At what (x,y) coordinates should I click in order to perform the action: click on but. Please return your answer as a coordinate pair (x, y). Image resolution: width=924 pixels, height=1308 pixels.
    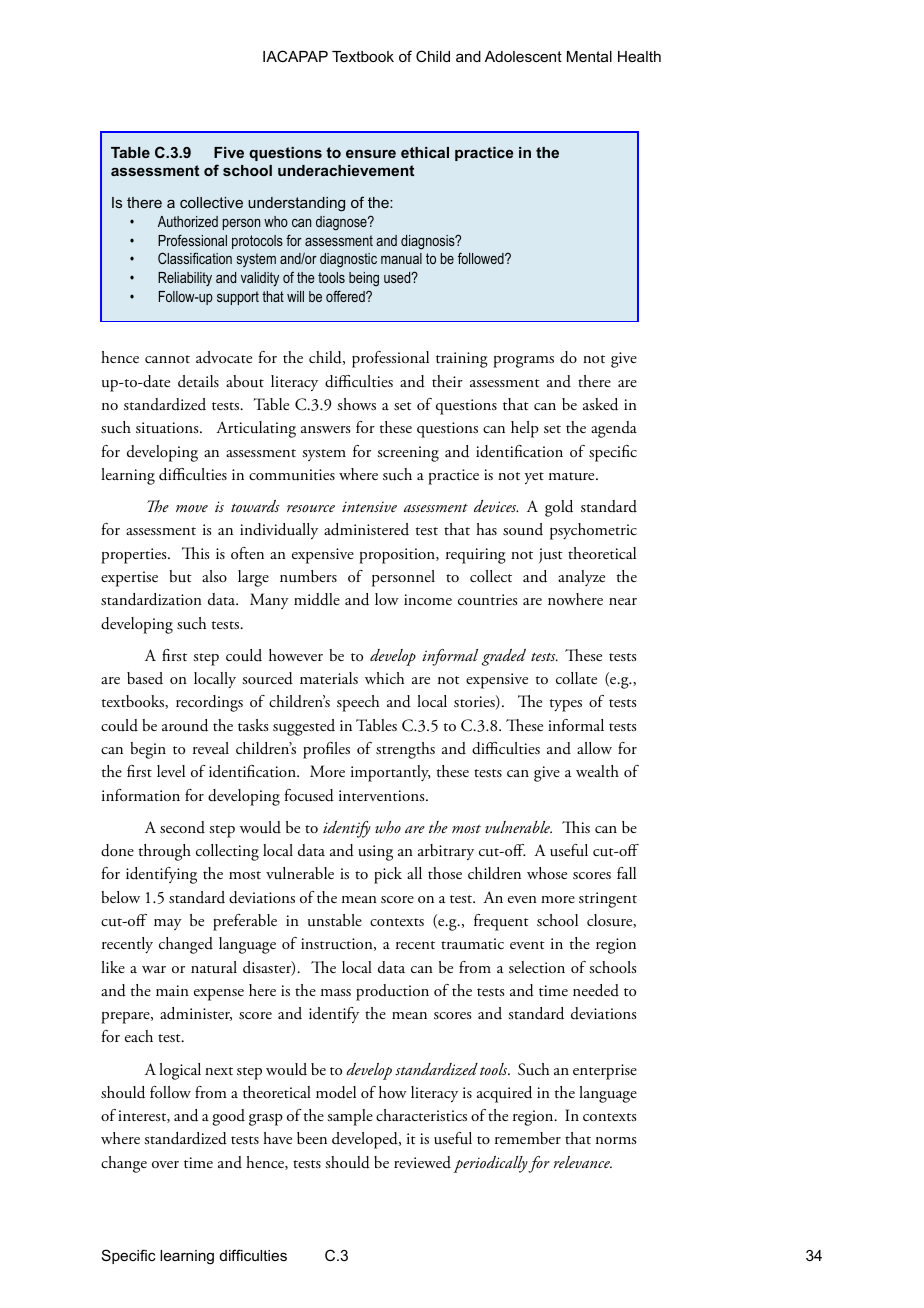
    Looking at the image, I should click on (180, 576).
